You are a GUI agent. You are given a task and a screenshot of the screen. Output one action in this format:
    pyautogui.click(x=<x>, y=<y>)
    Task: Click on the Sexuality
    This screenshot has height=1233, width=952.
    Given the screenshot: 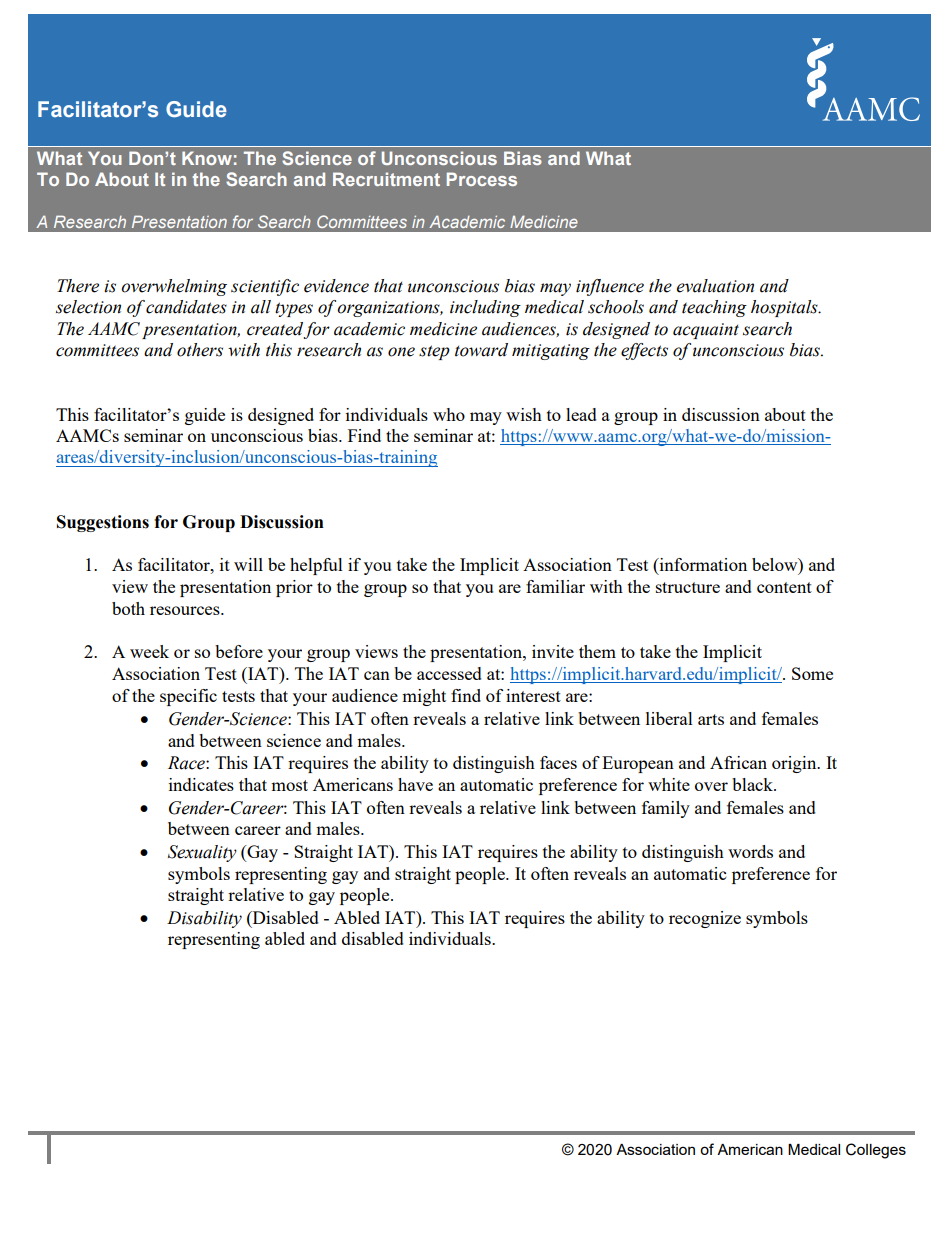 What is the action you would take?
    pyautogui.click(x=202, y=853)
